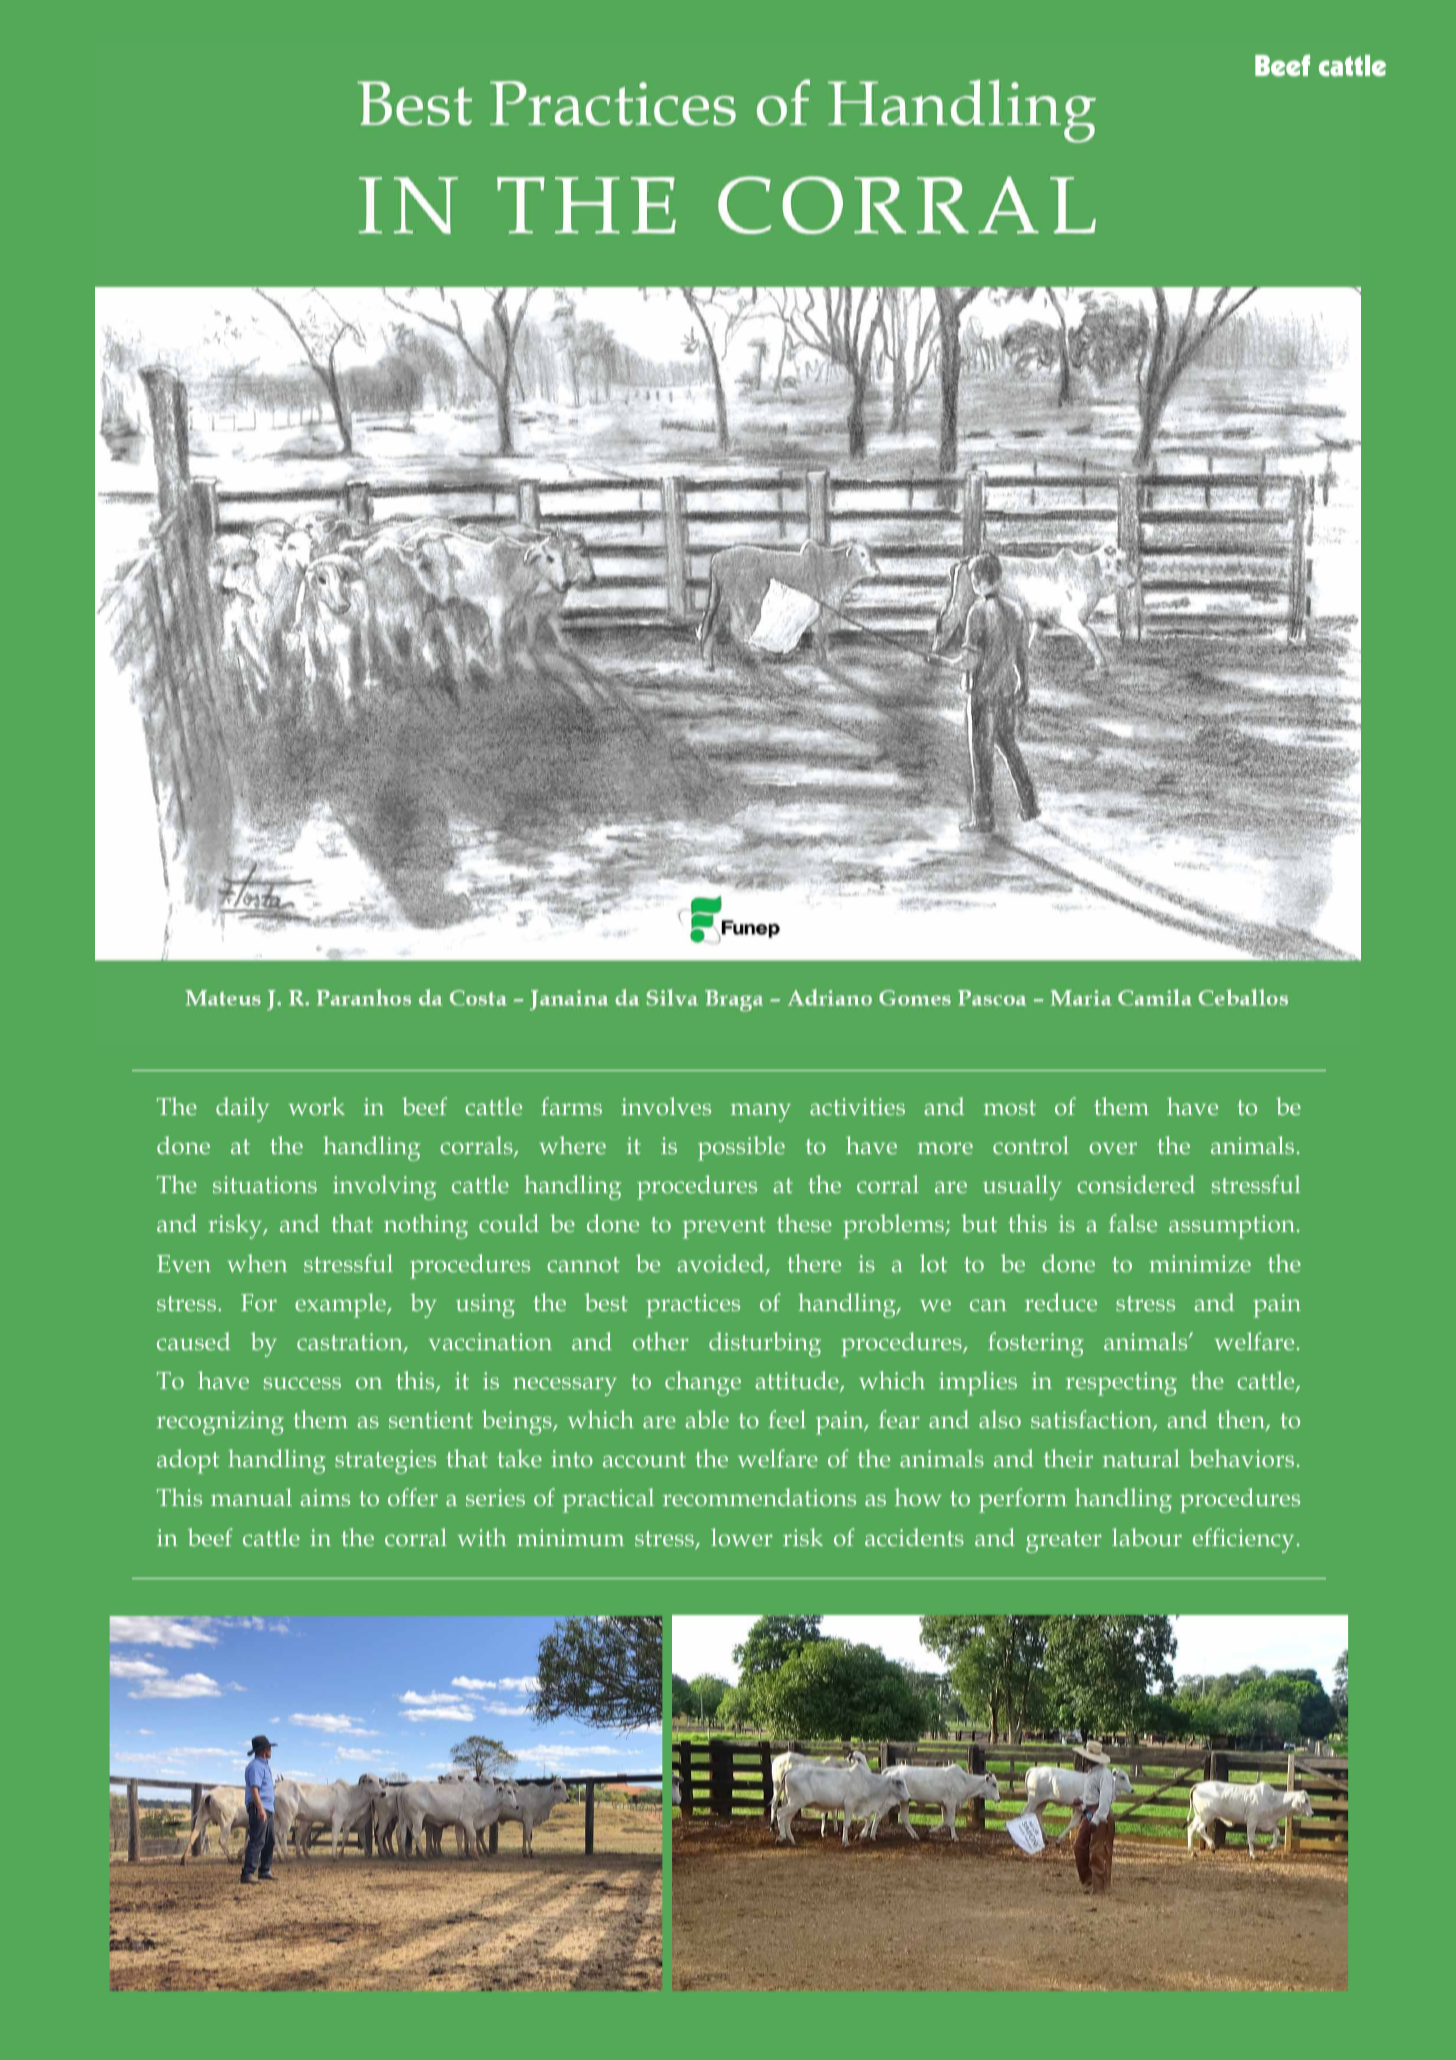 This document has width=1456, height=2060. What do you see at coordinates (1061, 1302) in the document?
I see `reduce` at bounding box center [1061, 1302].
